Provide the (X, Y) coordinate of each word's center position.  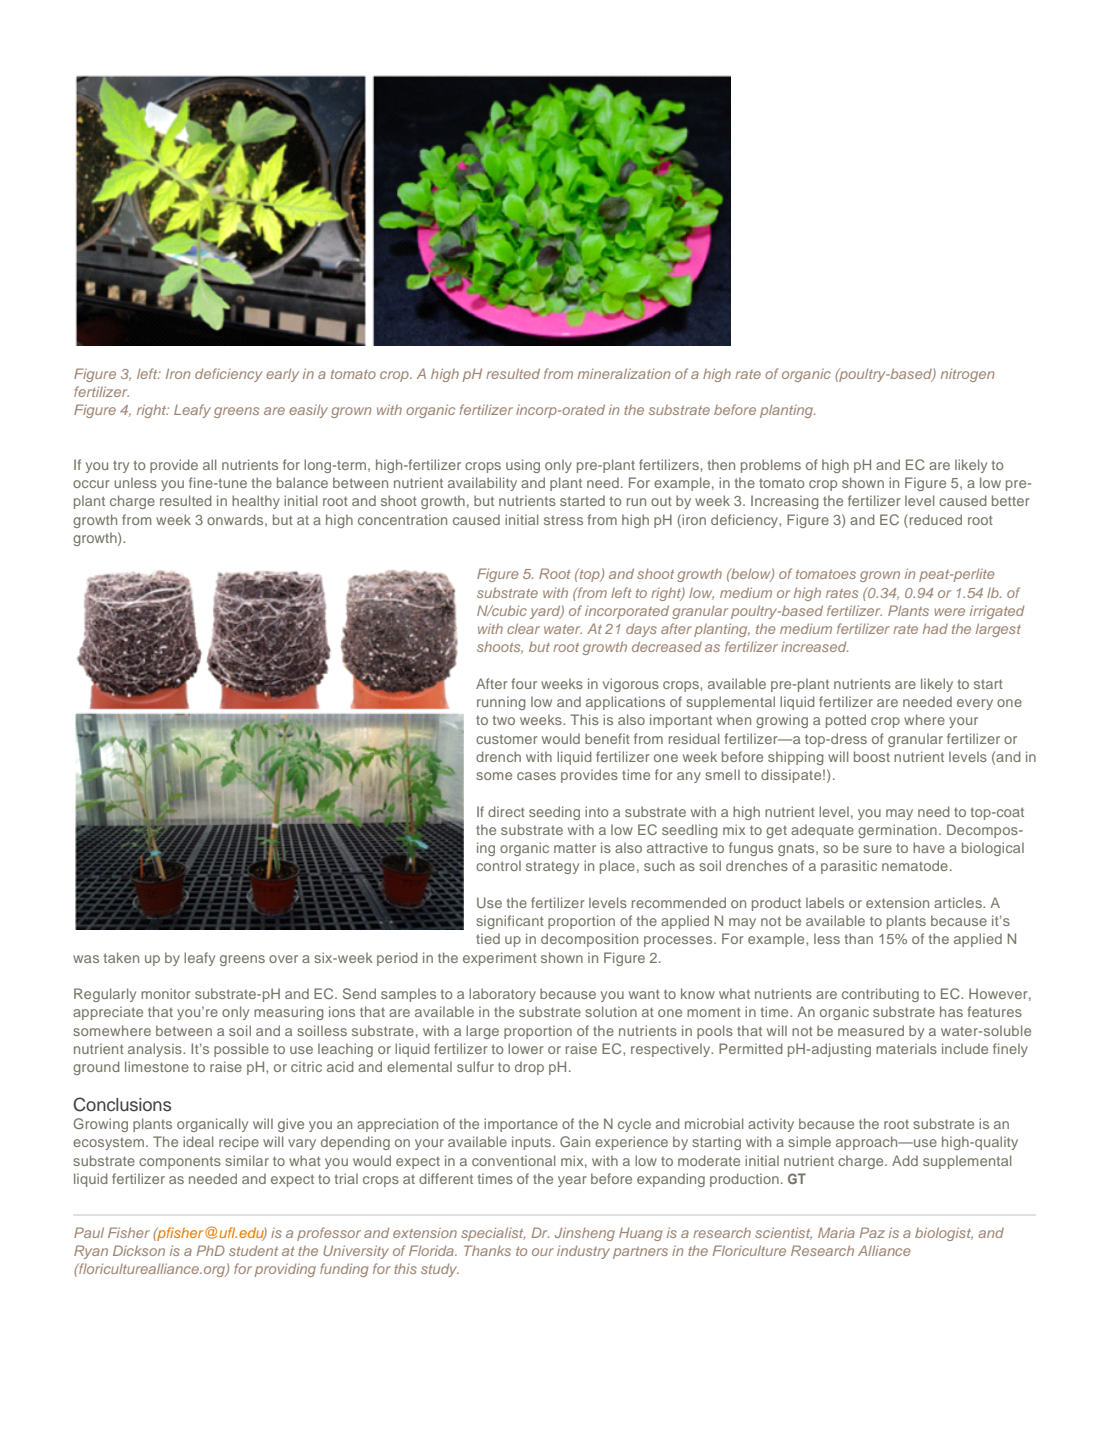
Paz (872, 1232)
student (253, 1250)
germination (897, 831)
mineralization (624, 373)
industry (583, 1252)
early (282, 375)
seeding (554, 813)
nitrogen (967, 375)
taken (121, 957)
